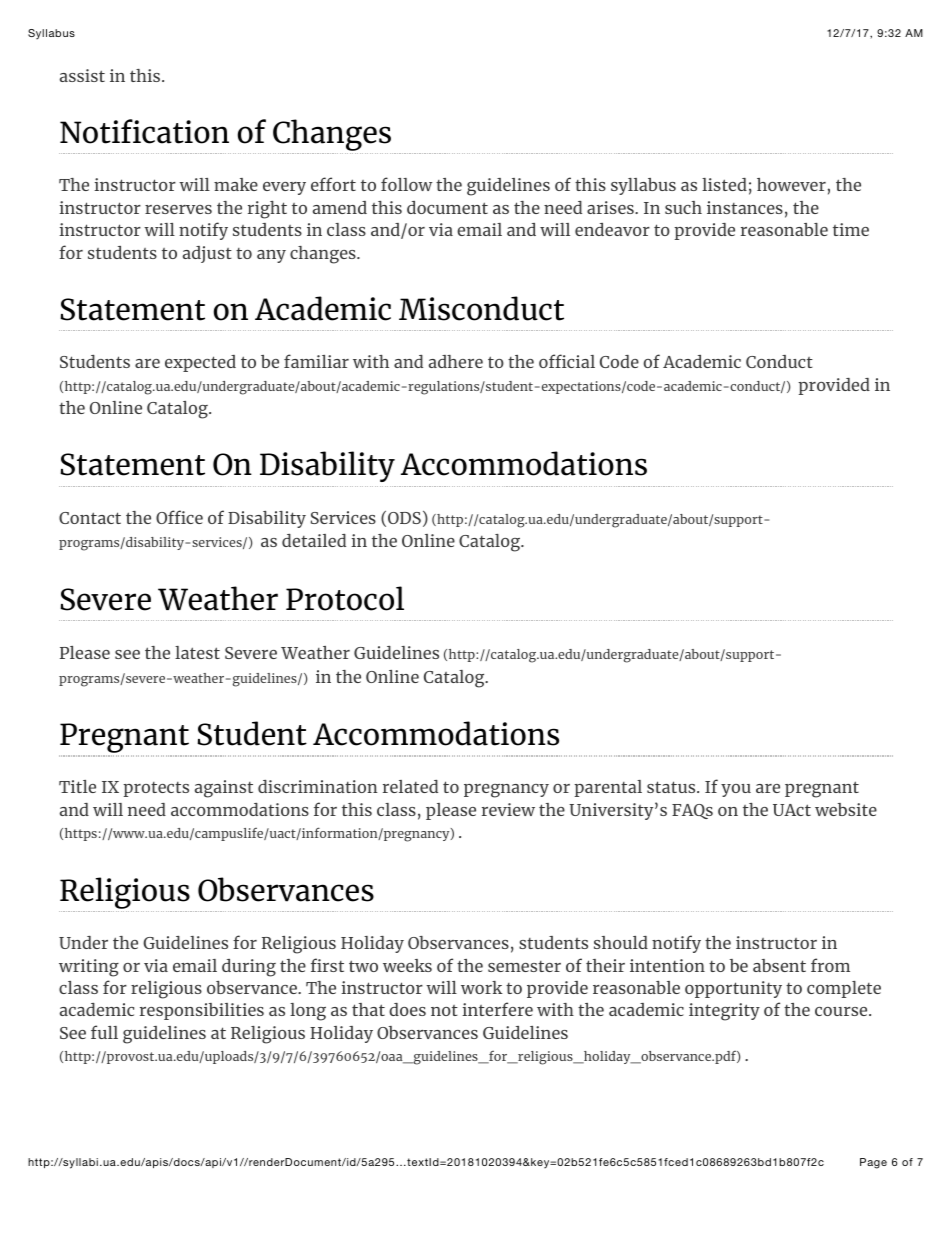  Describe the element at coordinates (104, 1032) in the screenshot. I see `full` at that location.
